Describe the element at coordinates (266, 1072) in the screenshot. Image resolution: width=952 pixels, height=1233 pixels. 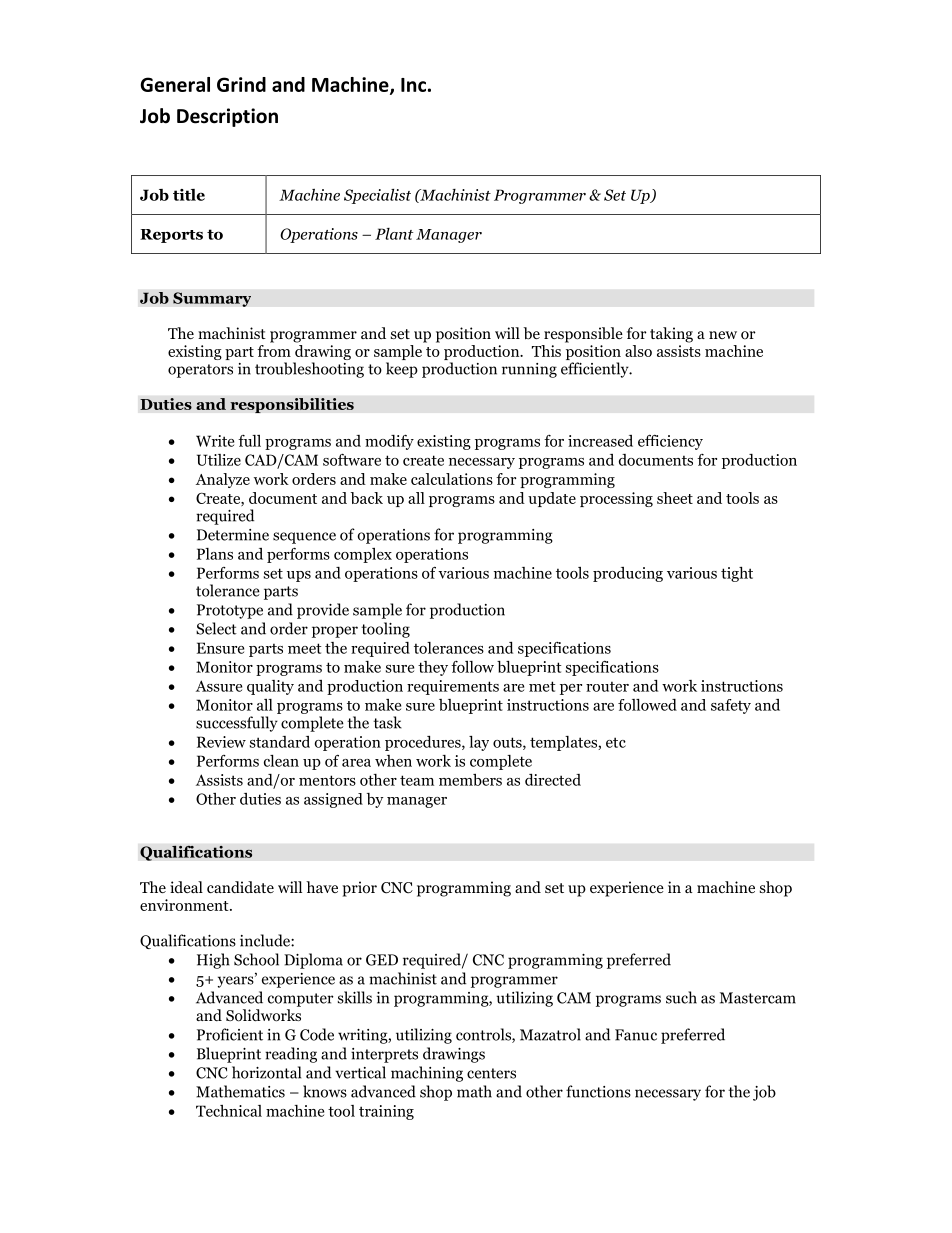
I see `horizontal` at that location.
